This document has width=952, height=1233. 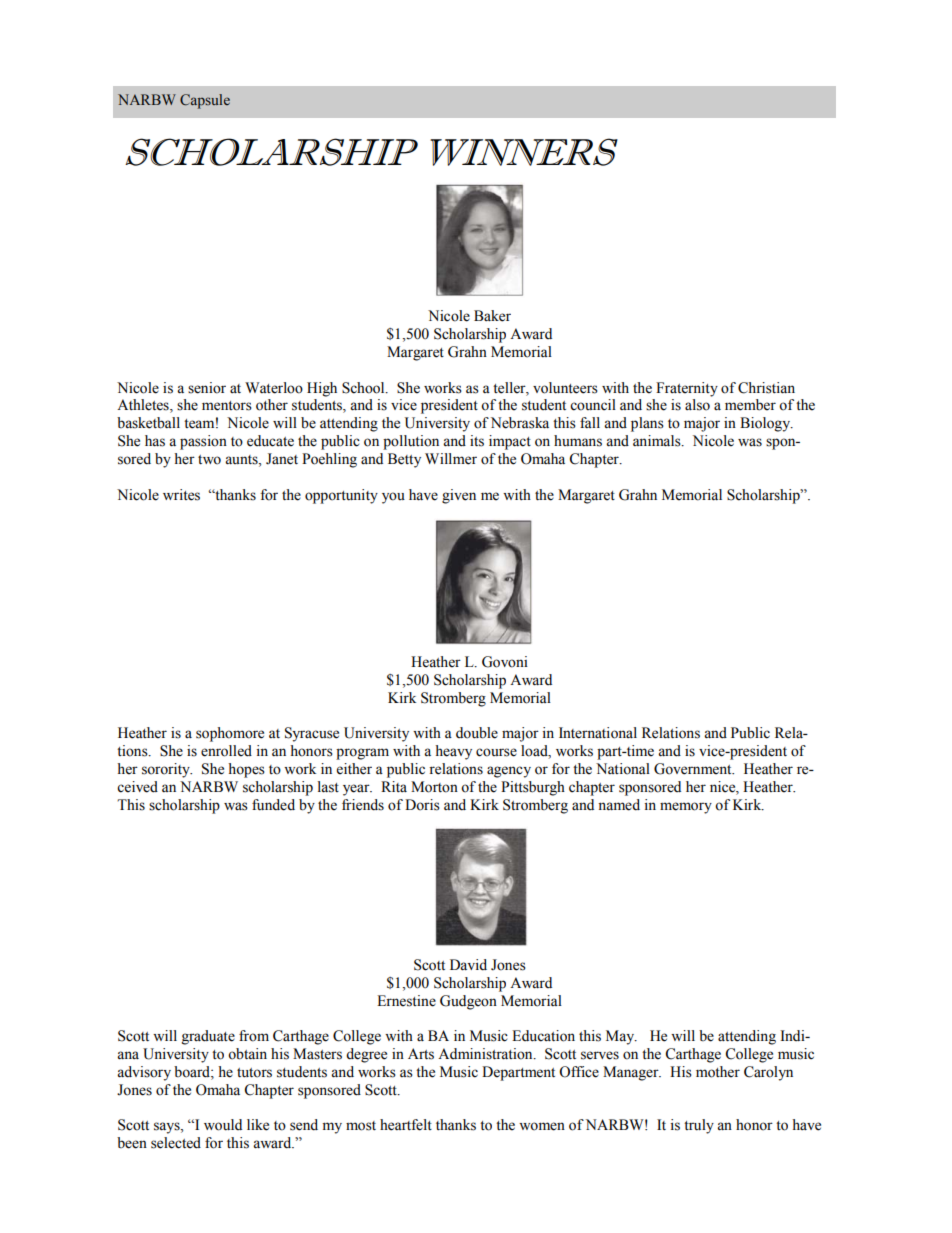 What do you see at coordinates (699, 1126) in the document?
I see `truly` at bounding box center [699, 1126].
